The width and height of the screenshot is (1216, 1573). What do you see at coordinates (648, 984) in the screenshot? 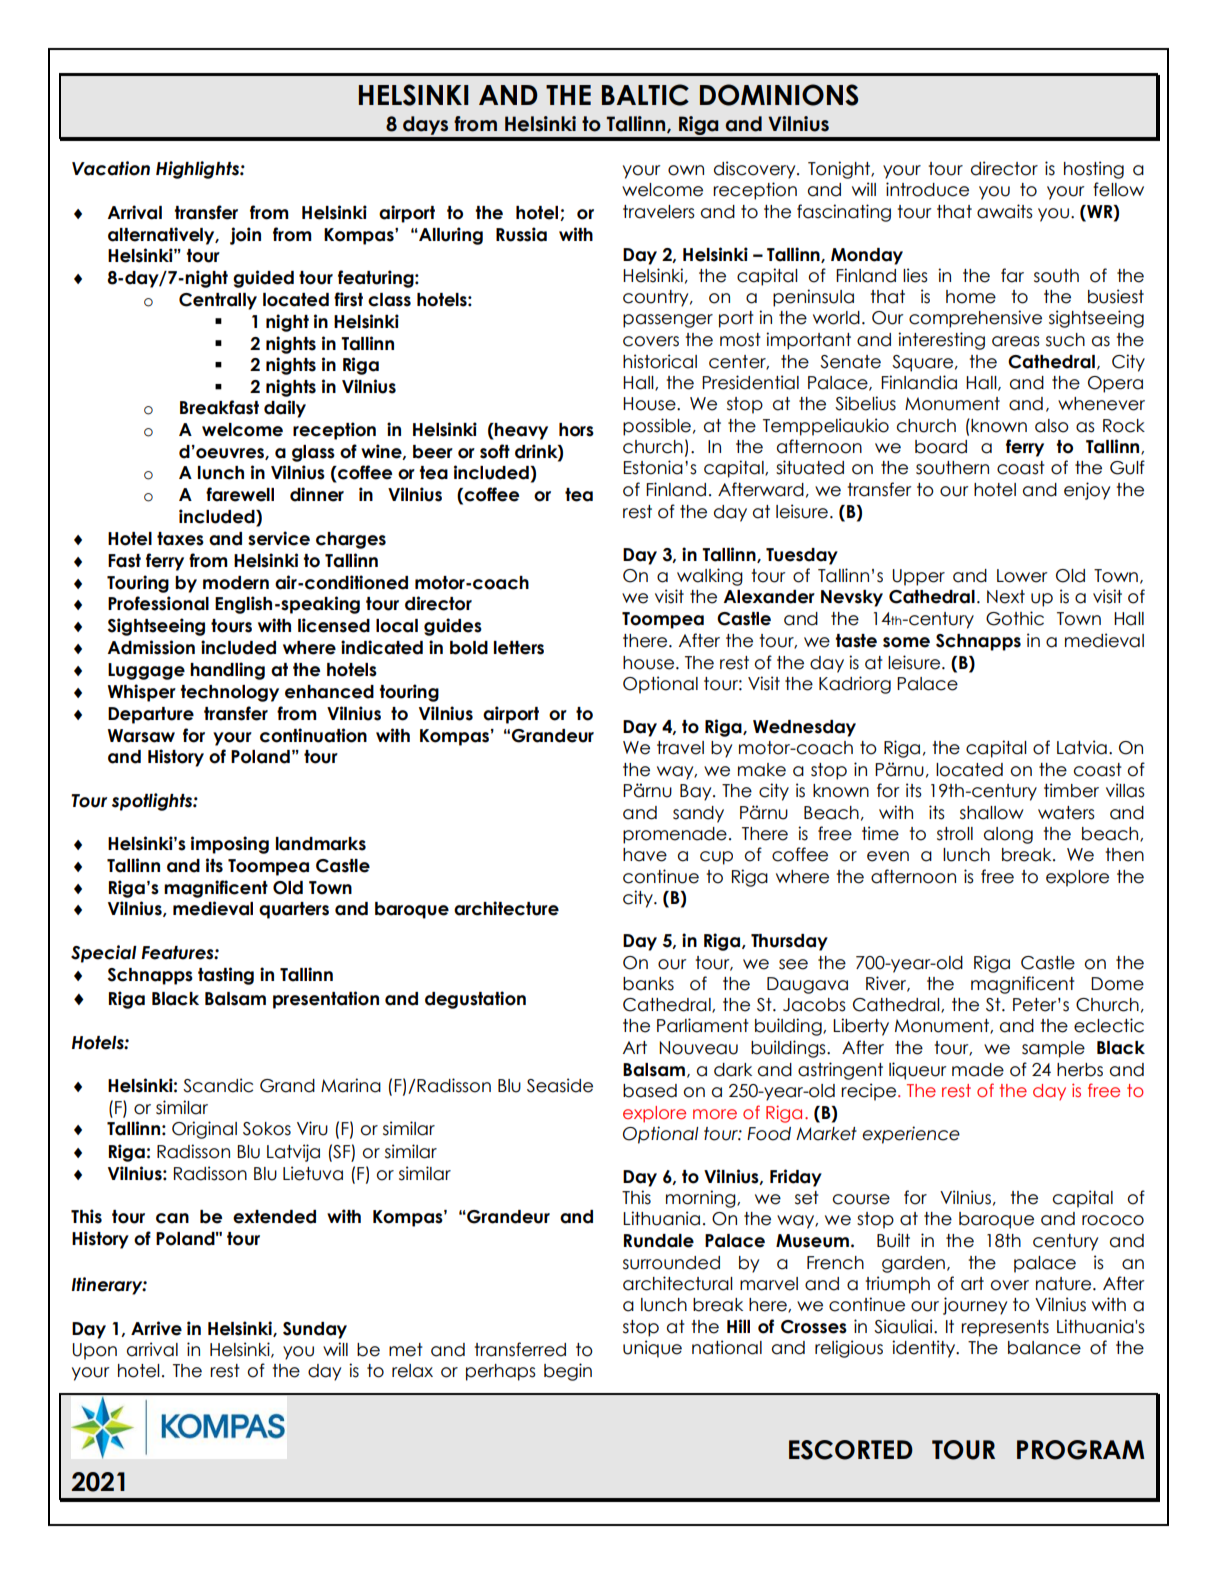
I see `banks` at bounding box center [648, 984].
